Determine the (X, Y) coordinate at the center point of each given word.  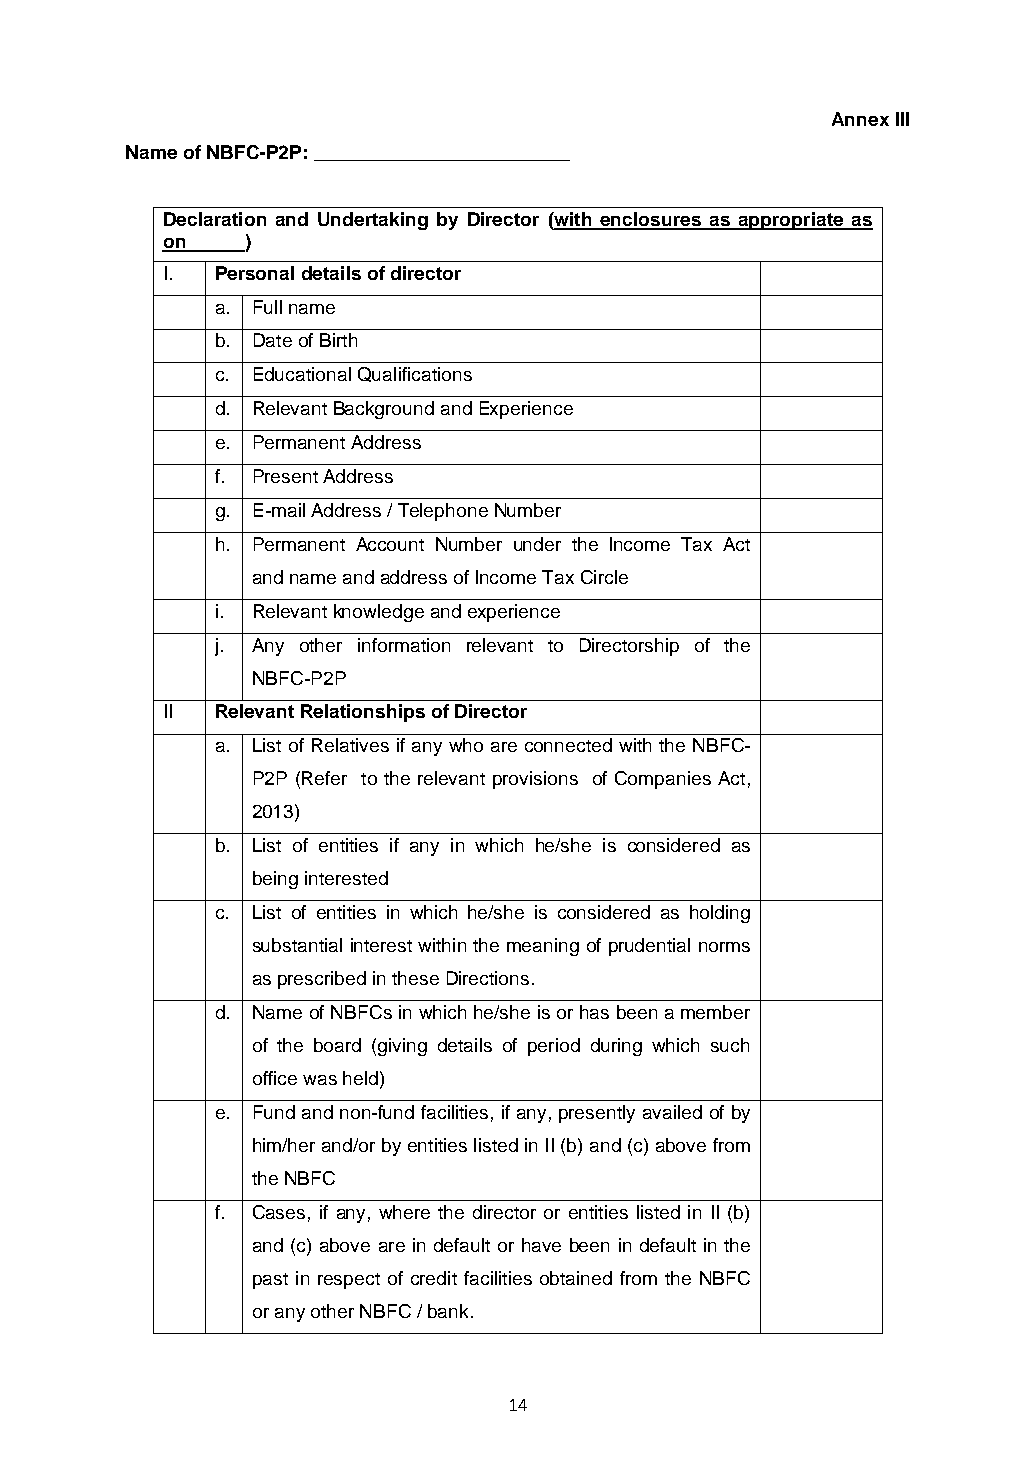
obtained (576, 1278)
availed (672, 1112)
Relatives (350, 745)
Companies (663, 780)
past (270, 1281)
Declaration (215, 219)
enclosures (650, 220)
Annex (860, 119)
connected (568, 745)
